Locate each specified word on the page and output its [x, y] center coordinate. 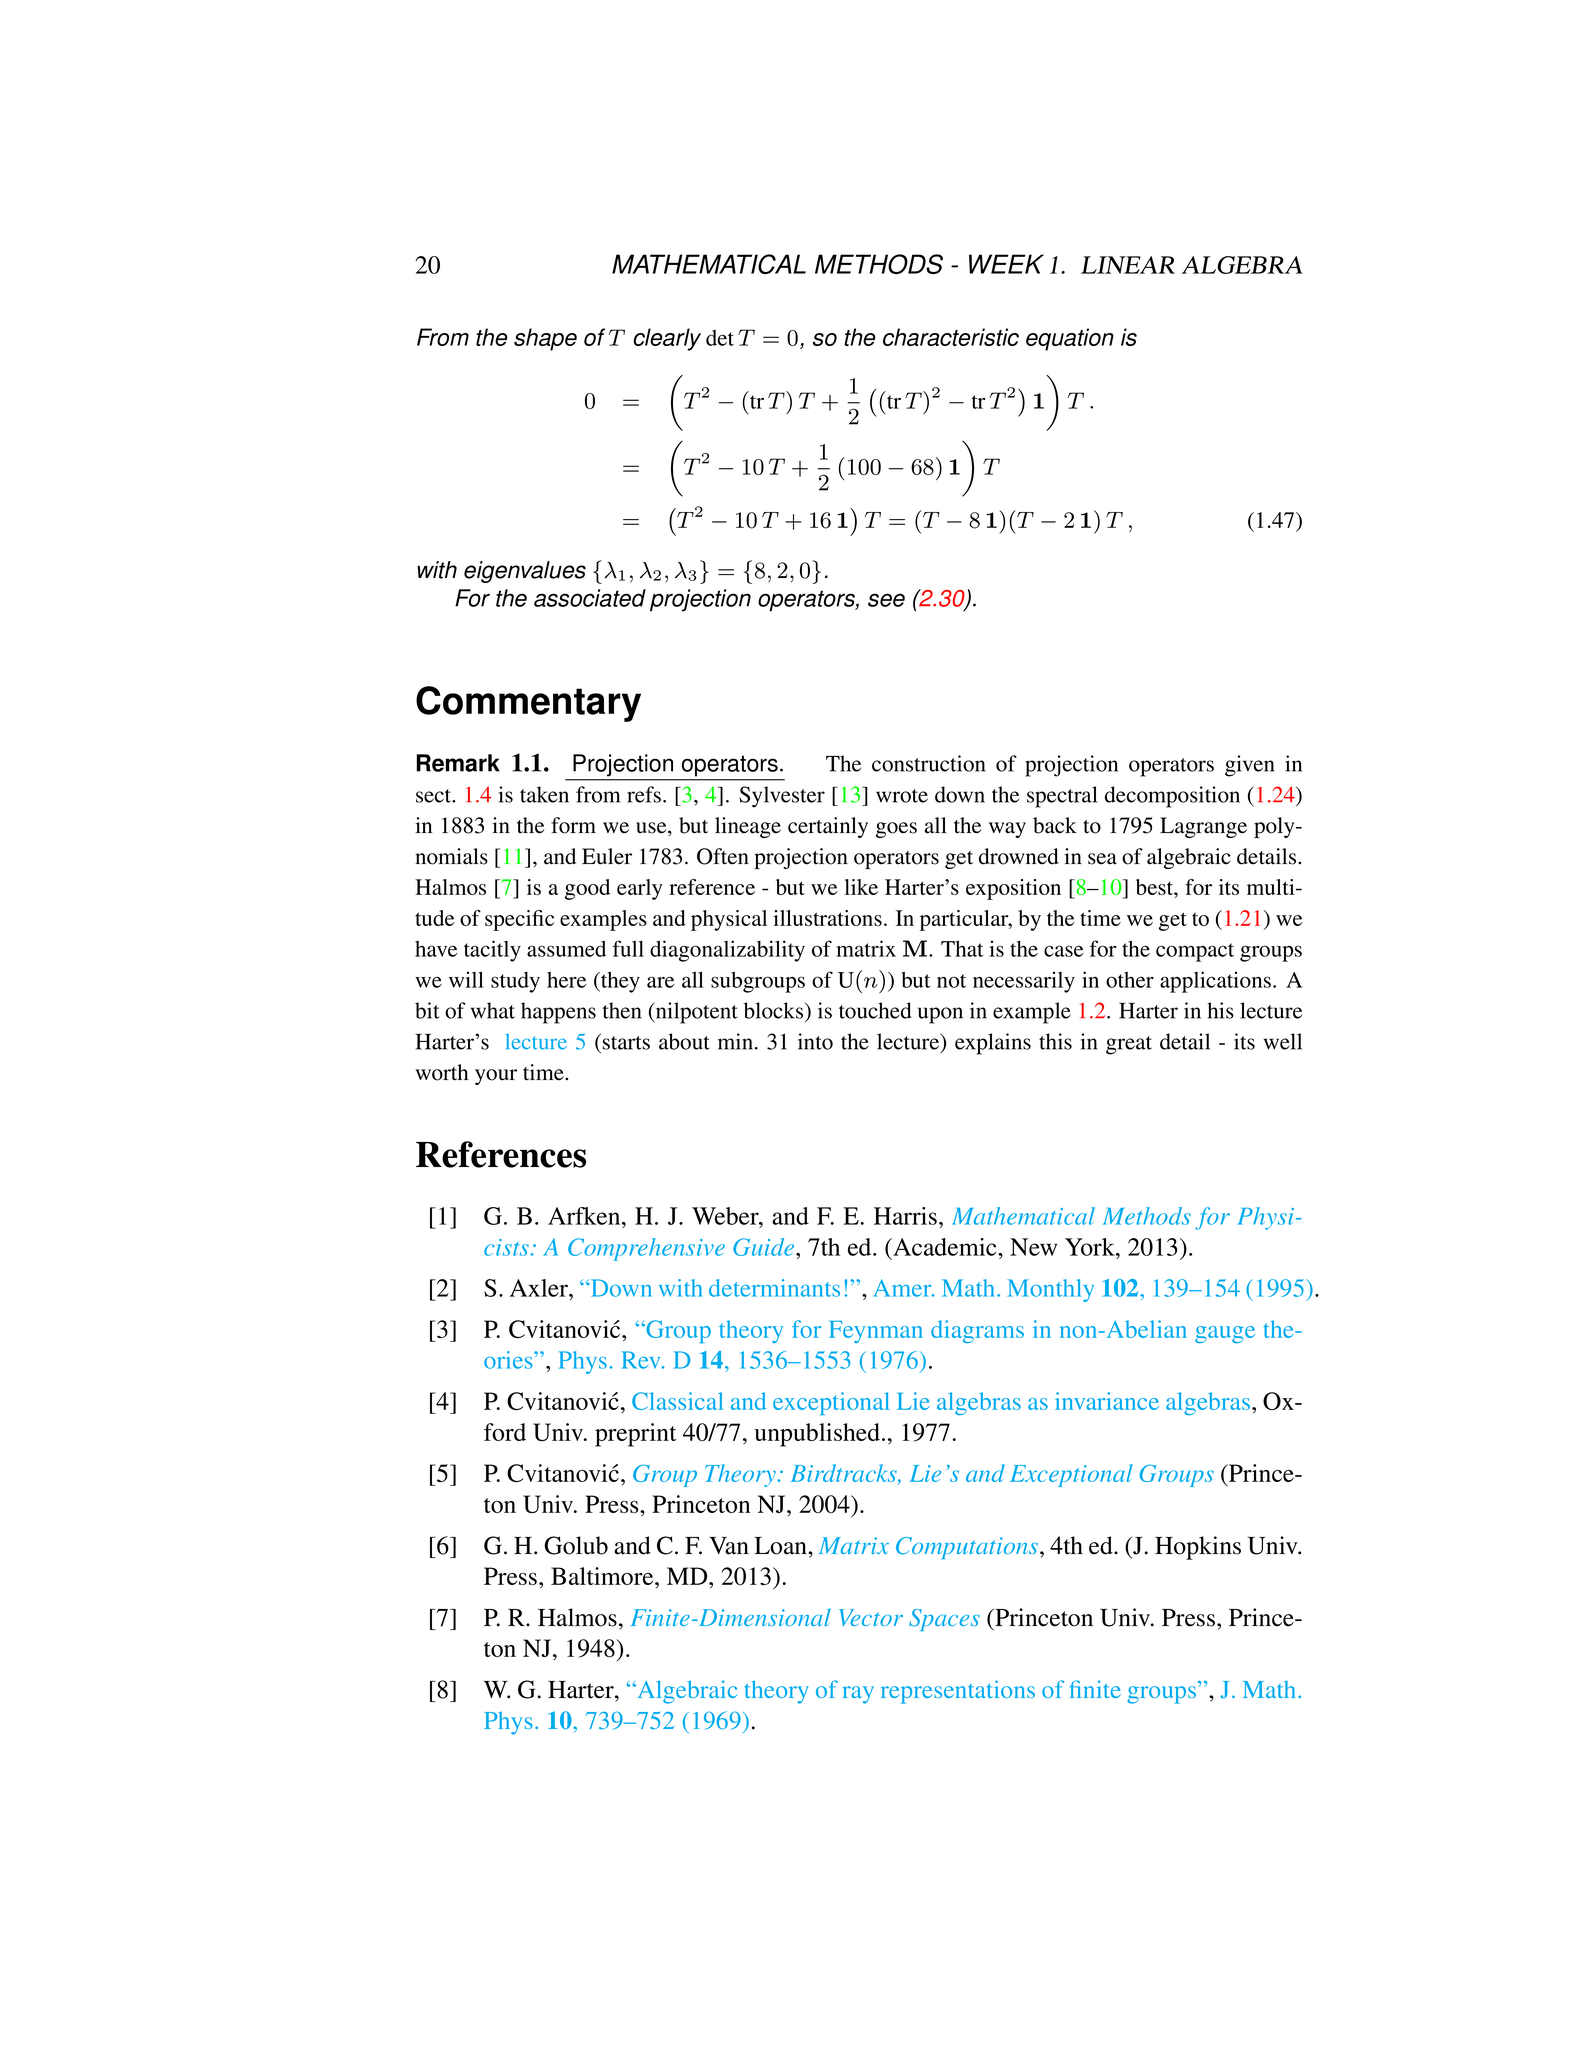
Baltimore [603, 1576]
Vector [871, 1617]
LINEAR [1128, 265]
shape [545, 339]
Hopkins [1198, 1548]
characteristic [951, 337]
